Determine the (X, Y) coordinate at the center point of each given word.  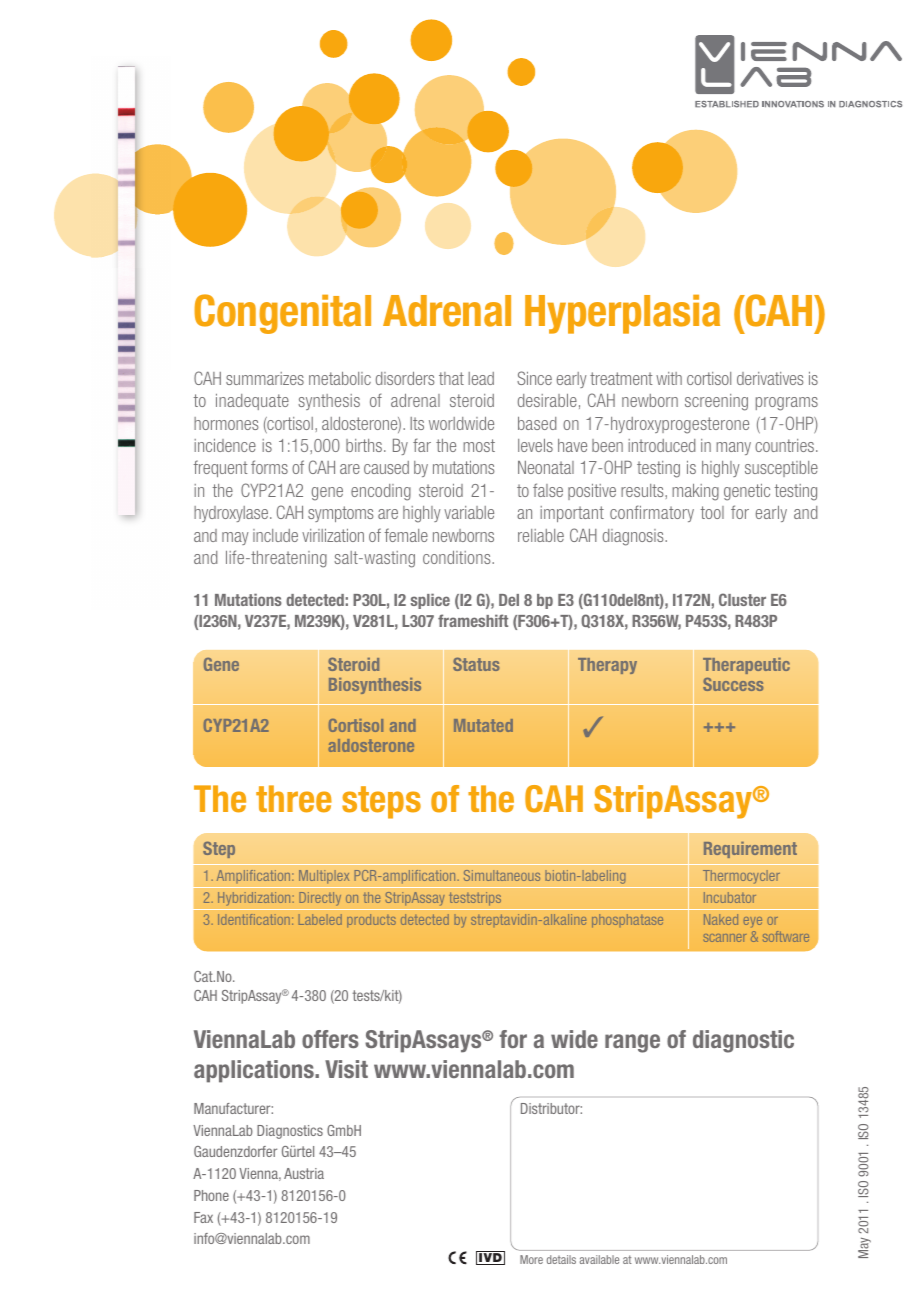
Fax (203, 1217)
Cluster (742, 599)
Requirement (750, 850)
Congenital (282, 314)
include (275, 535)
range (632, 1043)
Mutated (483, 725)
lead (481, 378)
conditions (458, 557)
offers (330, 1039)
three (294, 799)
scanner (725, 938)
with (669, 378)
